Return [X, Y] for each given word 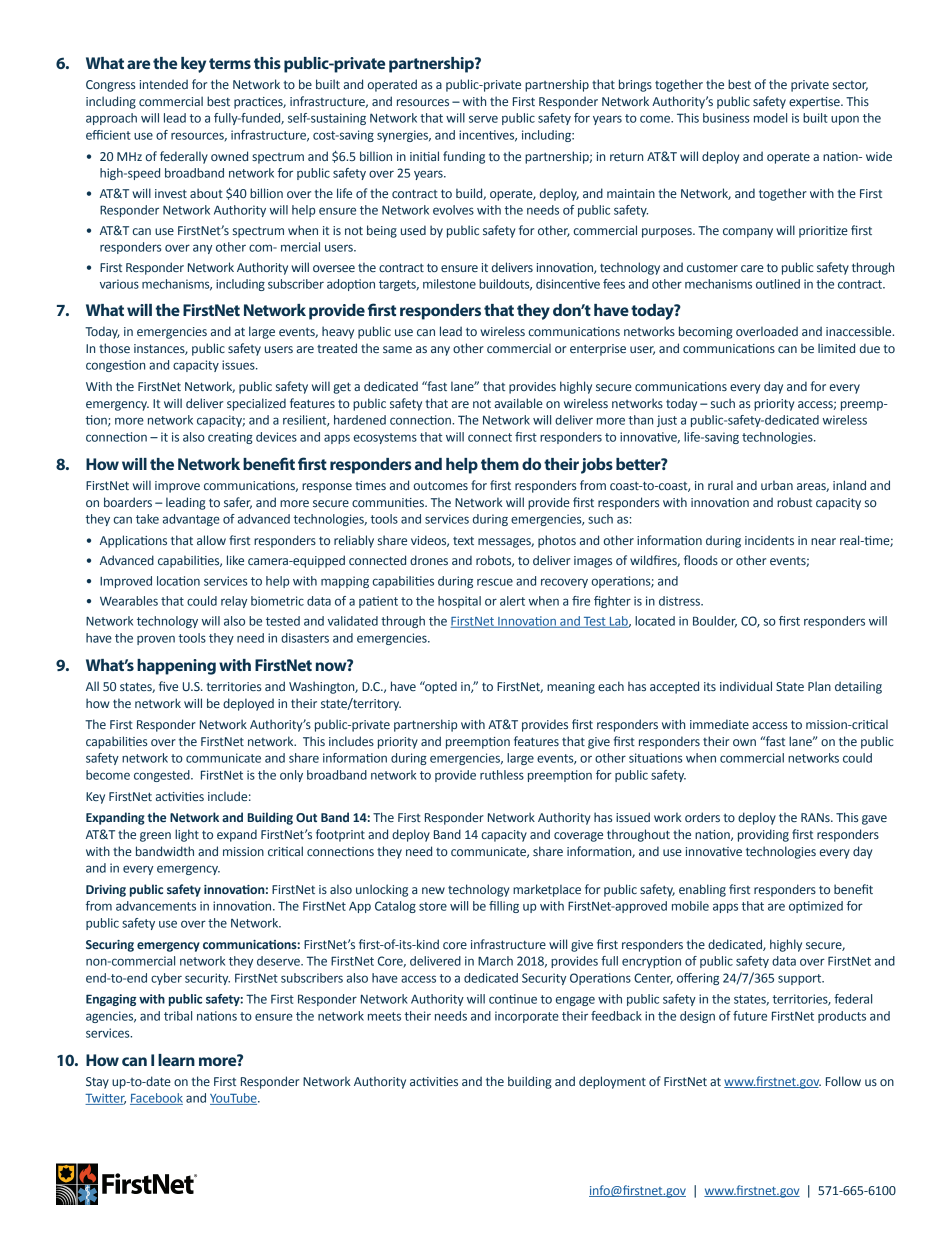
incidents [769, 540]
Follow [843, 1081]
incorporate [527, 1017]
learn [176, 1060]
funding [464, 157]
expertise [815, 103]
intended [164, 84]
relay [234, 602]
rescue [495, 582]
